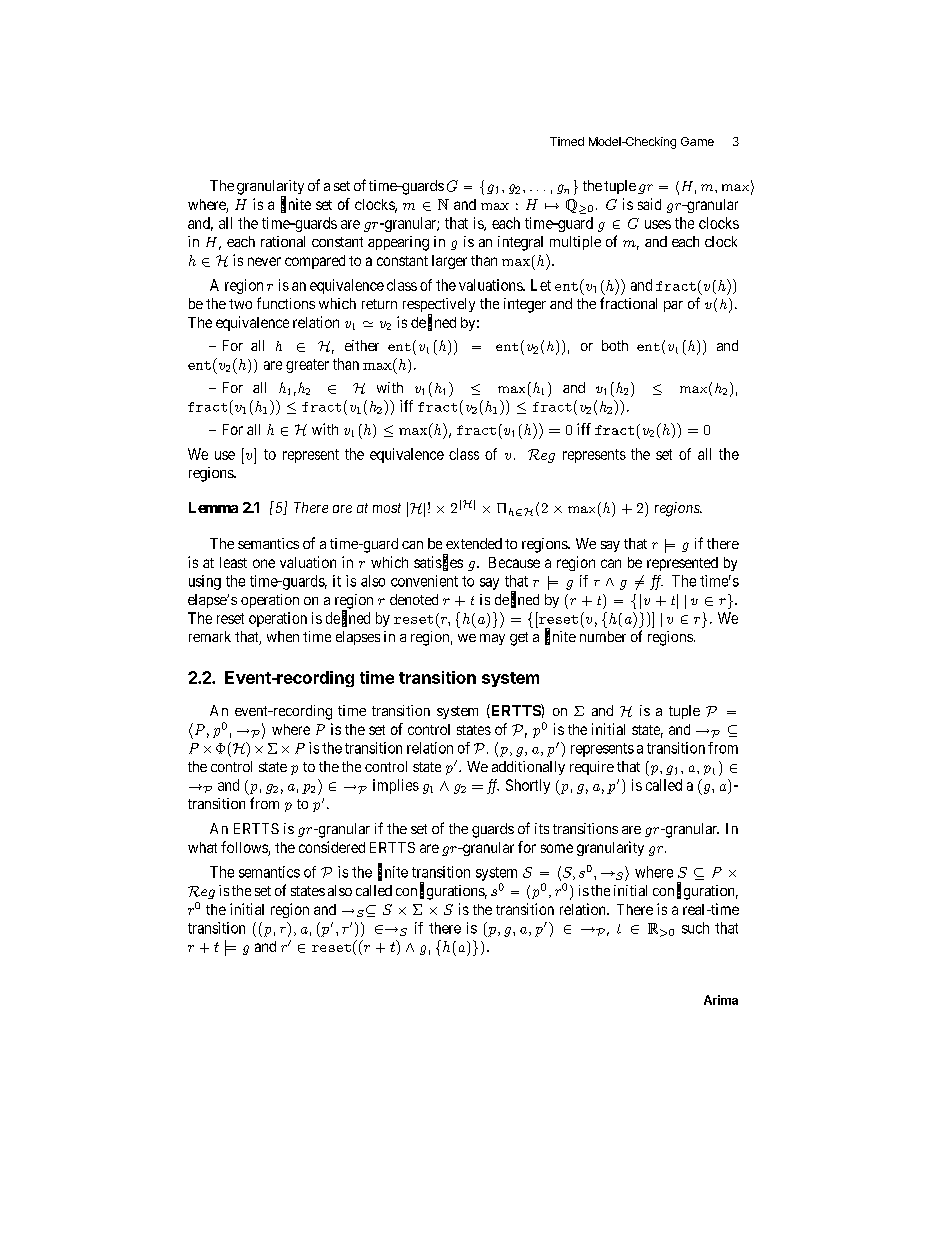 The image size is (952, 1233). Describe the element at coordinates (721, 1000) in the image. I see `Arima` at that location.
